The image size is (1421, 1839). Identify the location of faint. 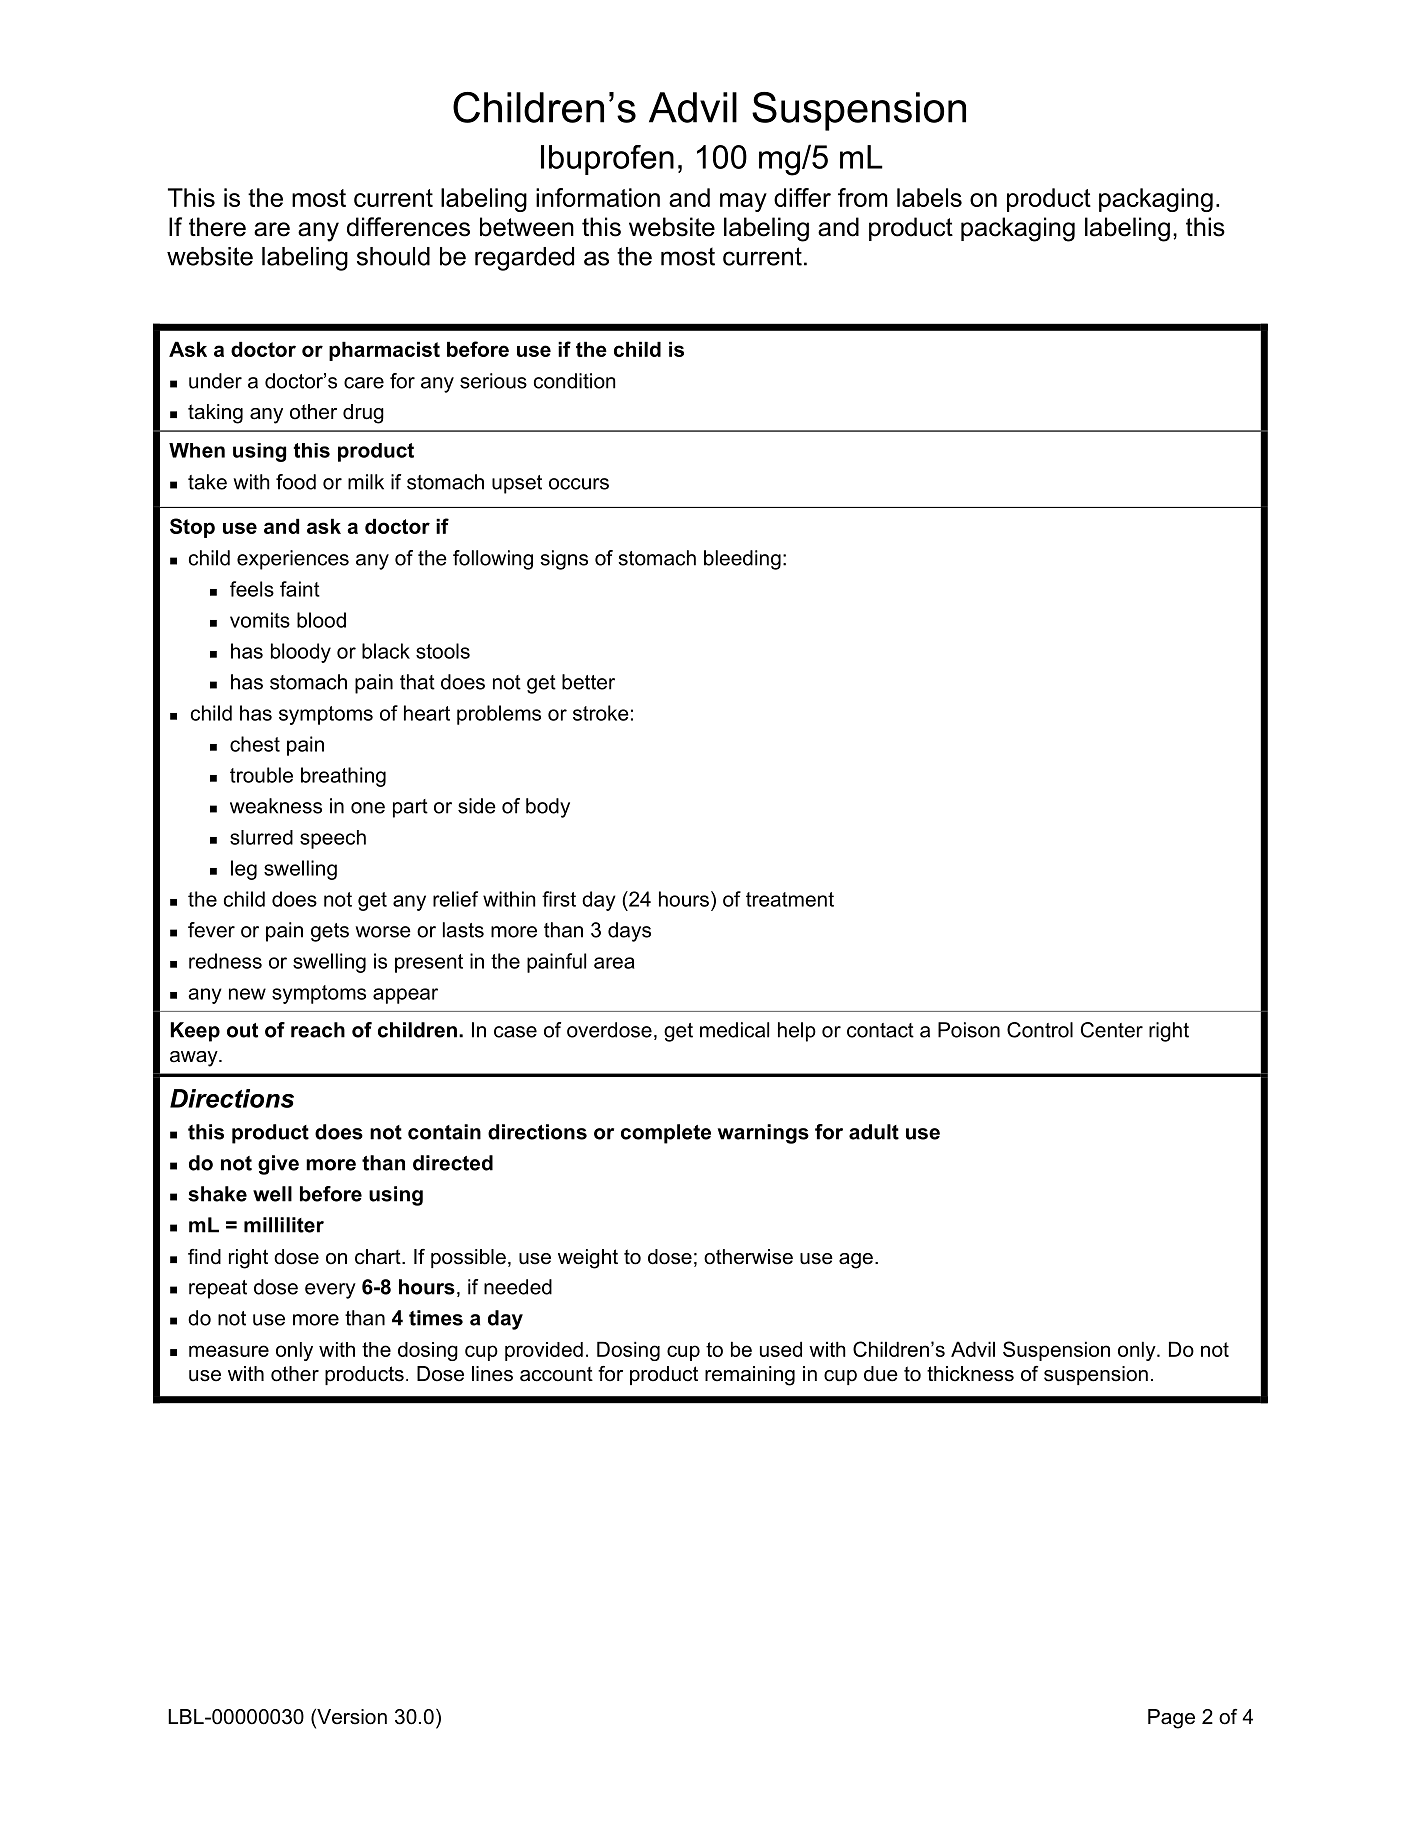
(300, 589).
